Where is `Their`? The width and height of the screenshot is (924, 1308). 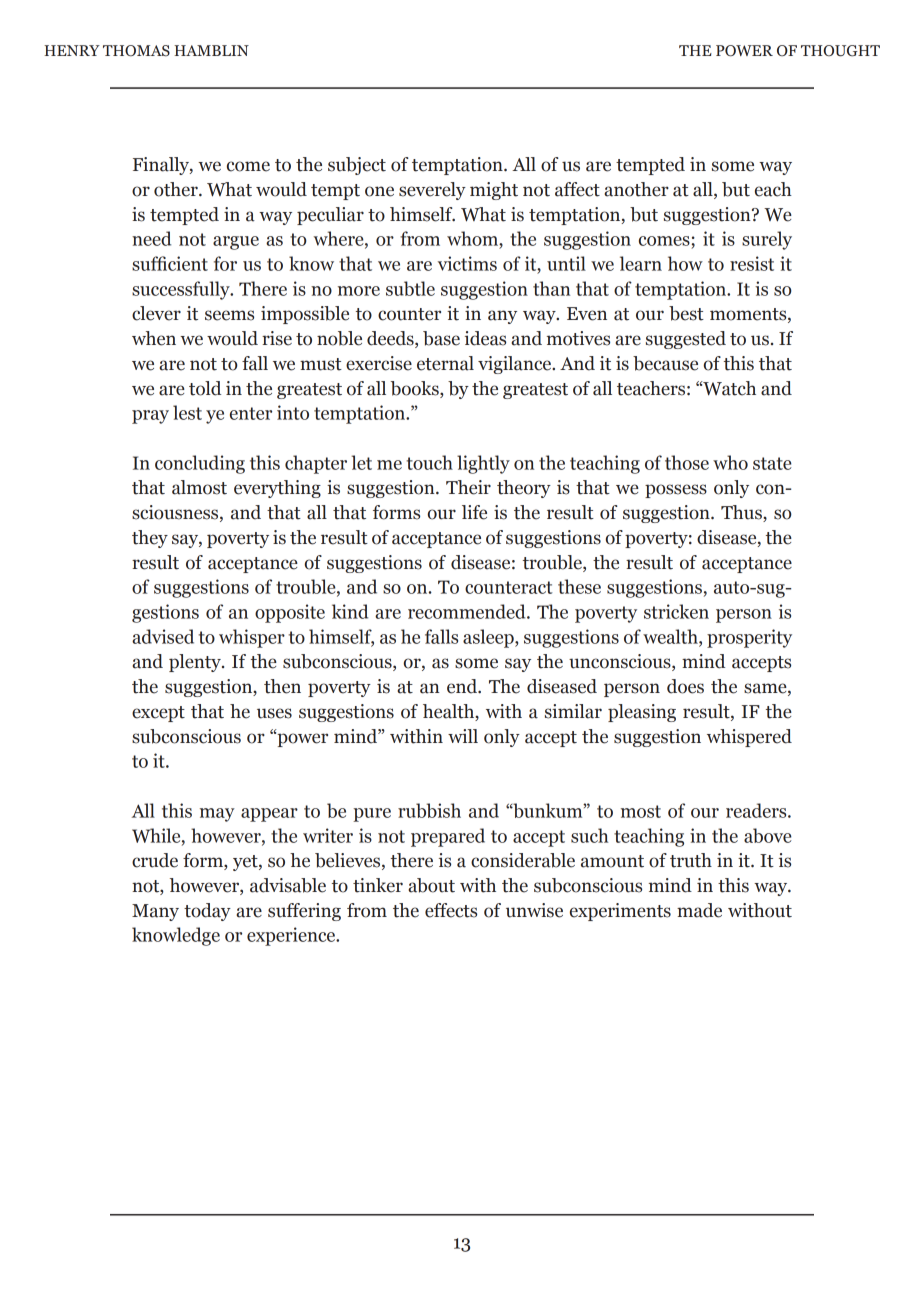 Their is located at coordinates (468, 487).
